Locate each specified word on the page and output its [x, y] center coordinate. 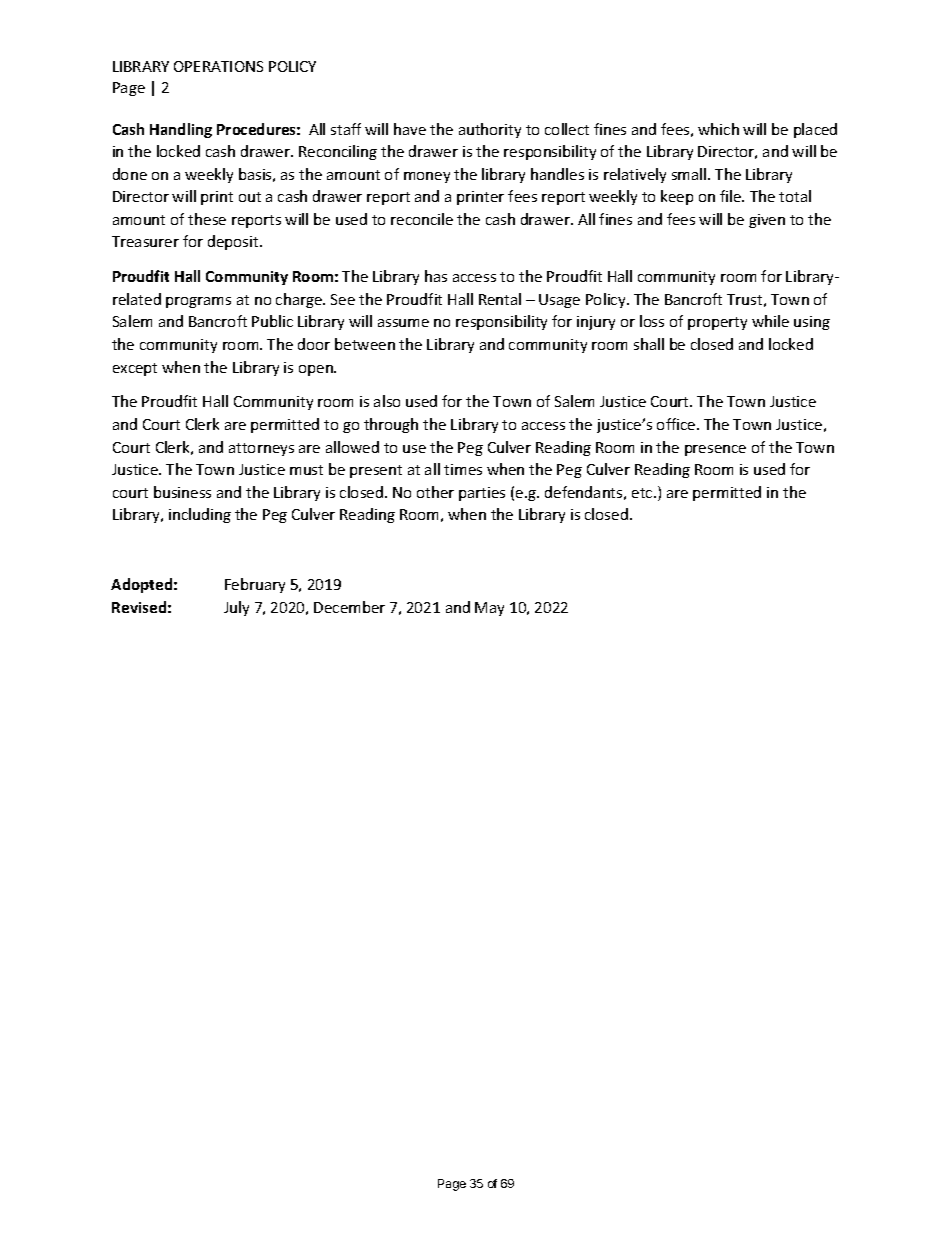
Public [272, 321]
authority [490, 130]
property [717, 323]
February [255, 585]
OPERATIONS [218, 66]
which [718, 129]
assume [403, 323]
